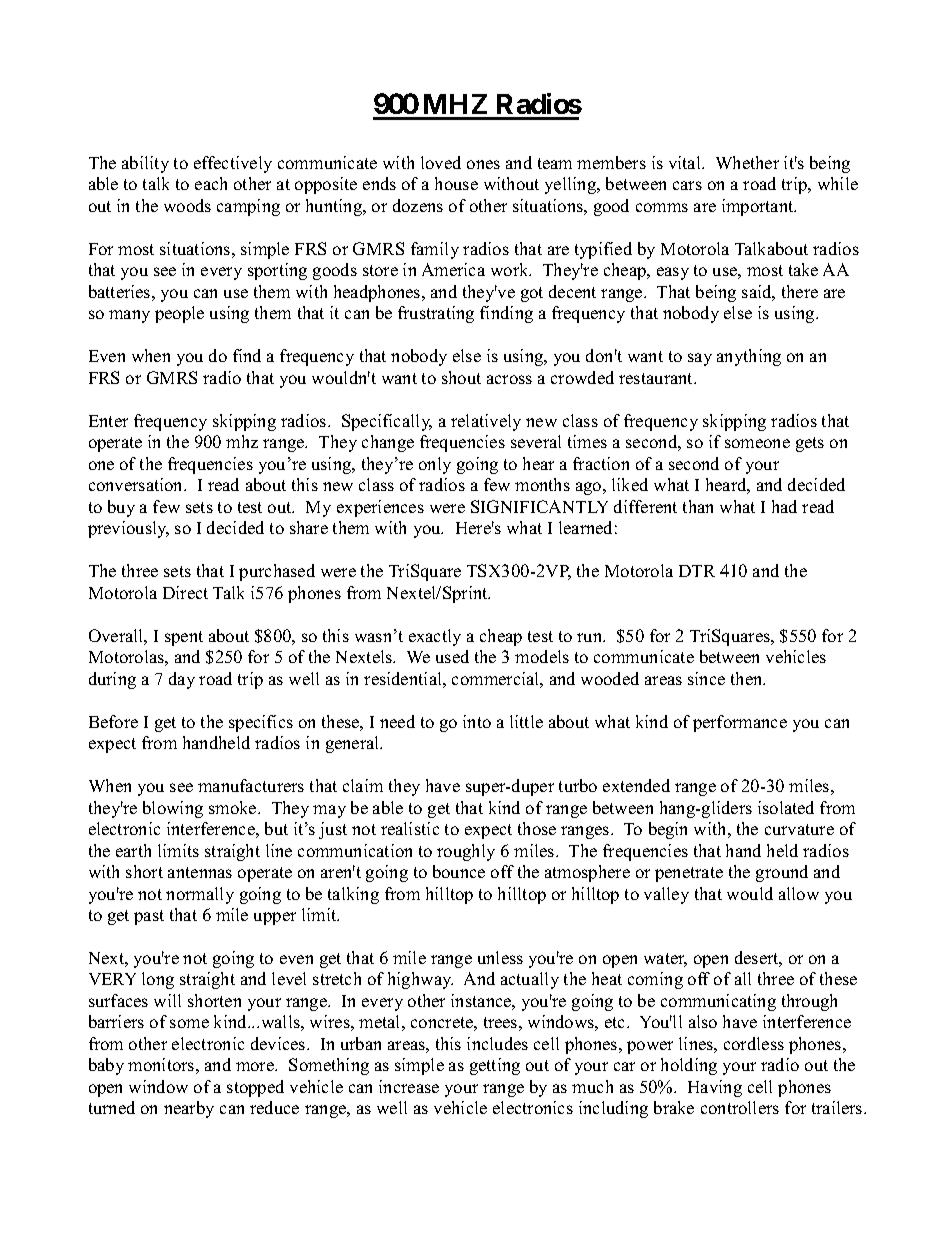  I want to click on nearby, so click(189, 1109).
